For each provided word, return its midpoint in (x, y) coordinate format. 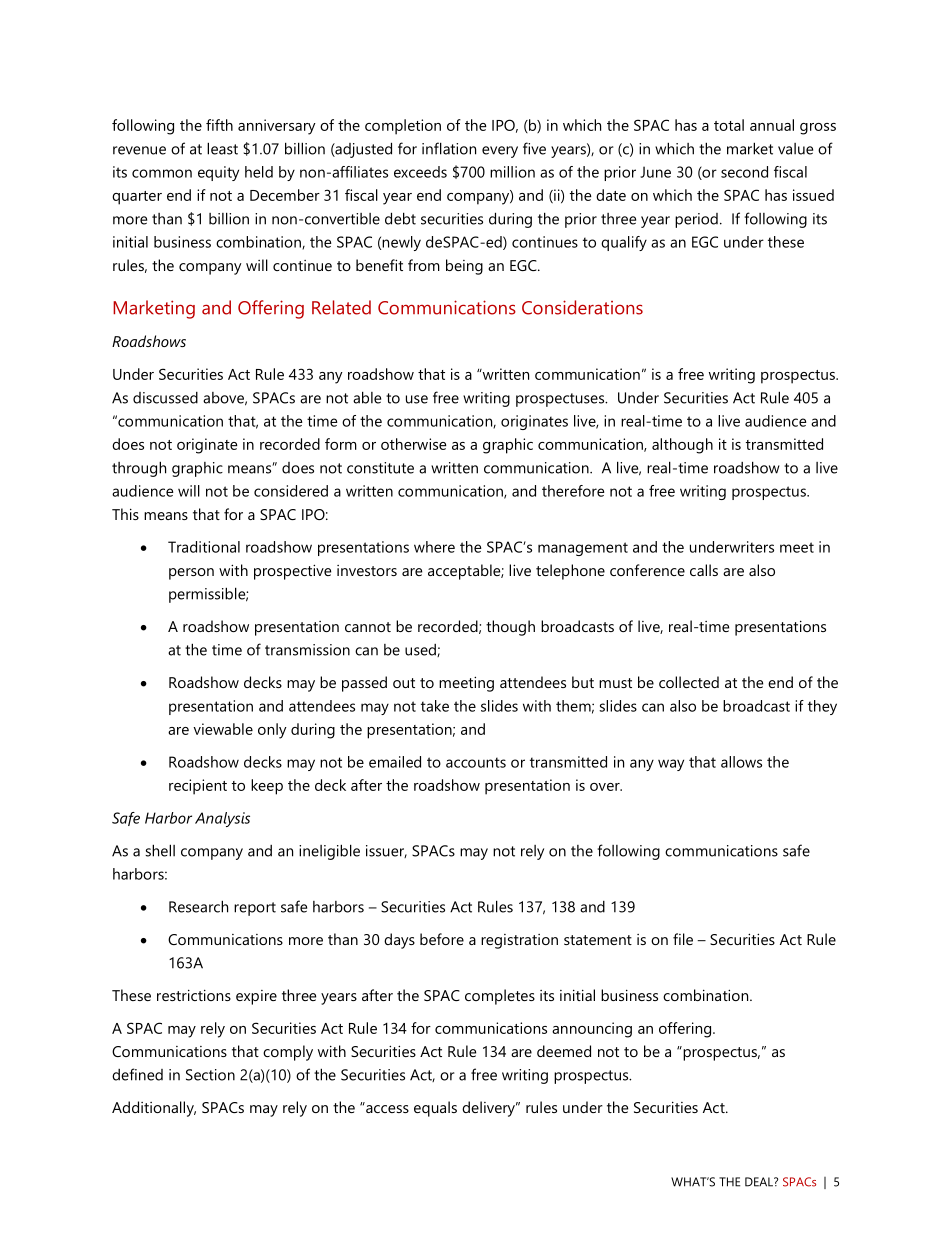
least (222, 148)
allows (741, 762)
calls (704, 570)
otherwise (414, 444)
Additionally (154, 1109)
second (744, 172)
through (139, 469)
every (500, 152)
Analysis (222, 819)
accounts (476, 762)
